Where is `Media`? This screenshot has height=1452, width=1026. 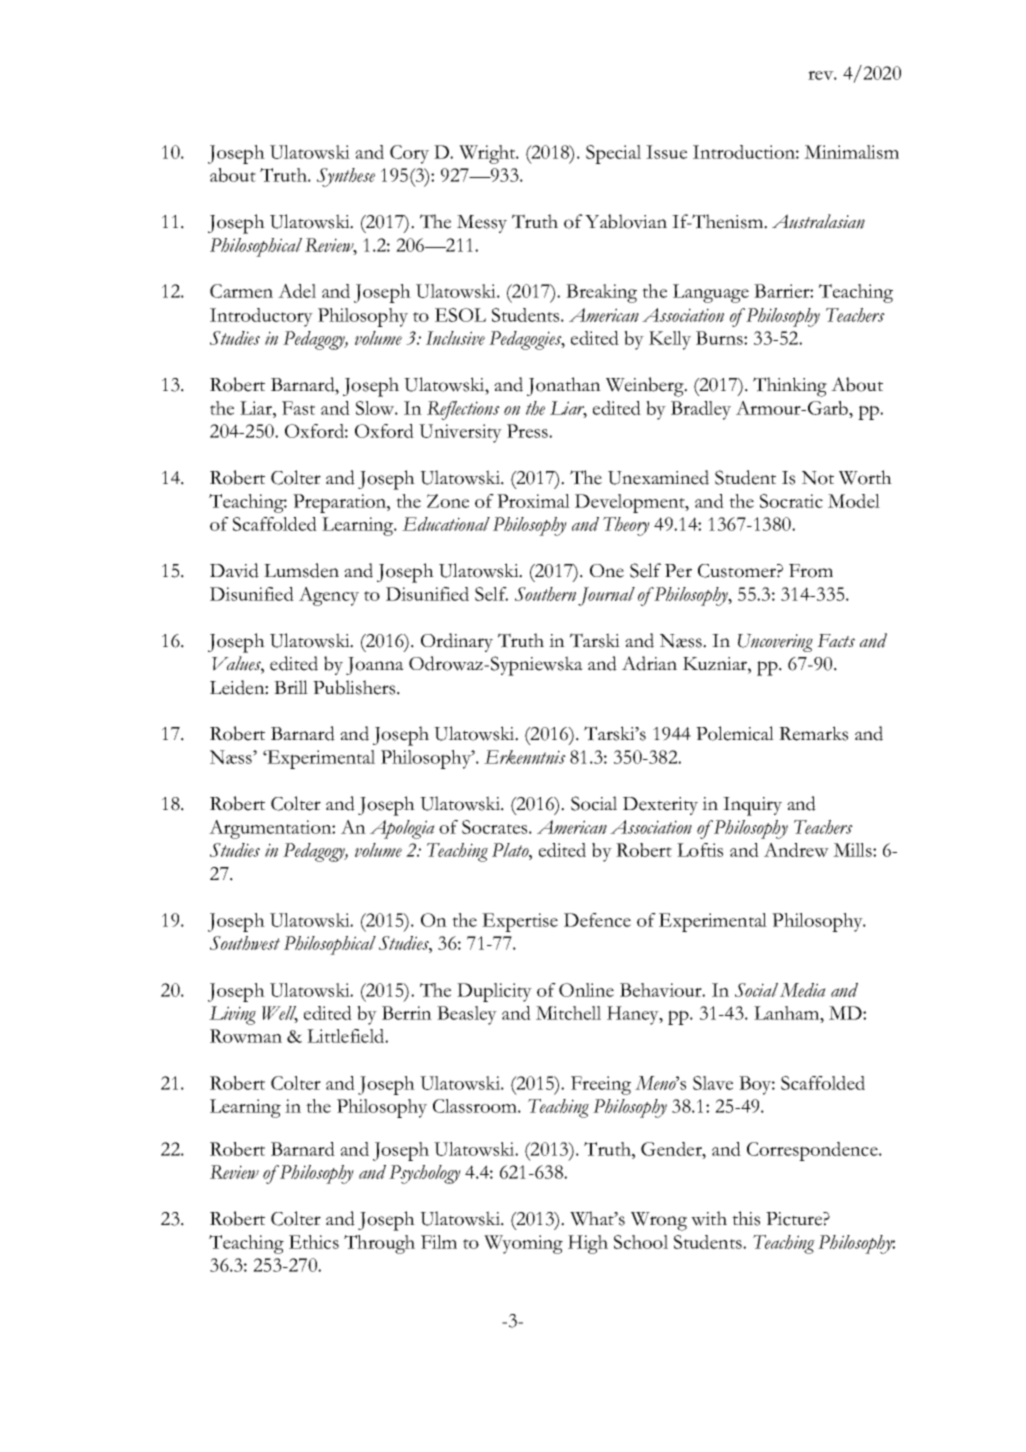 Media is located at coordinates (803, 990).
